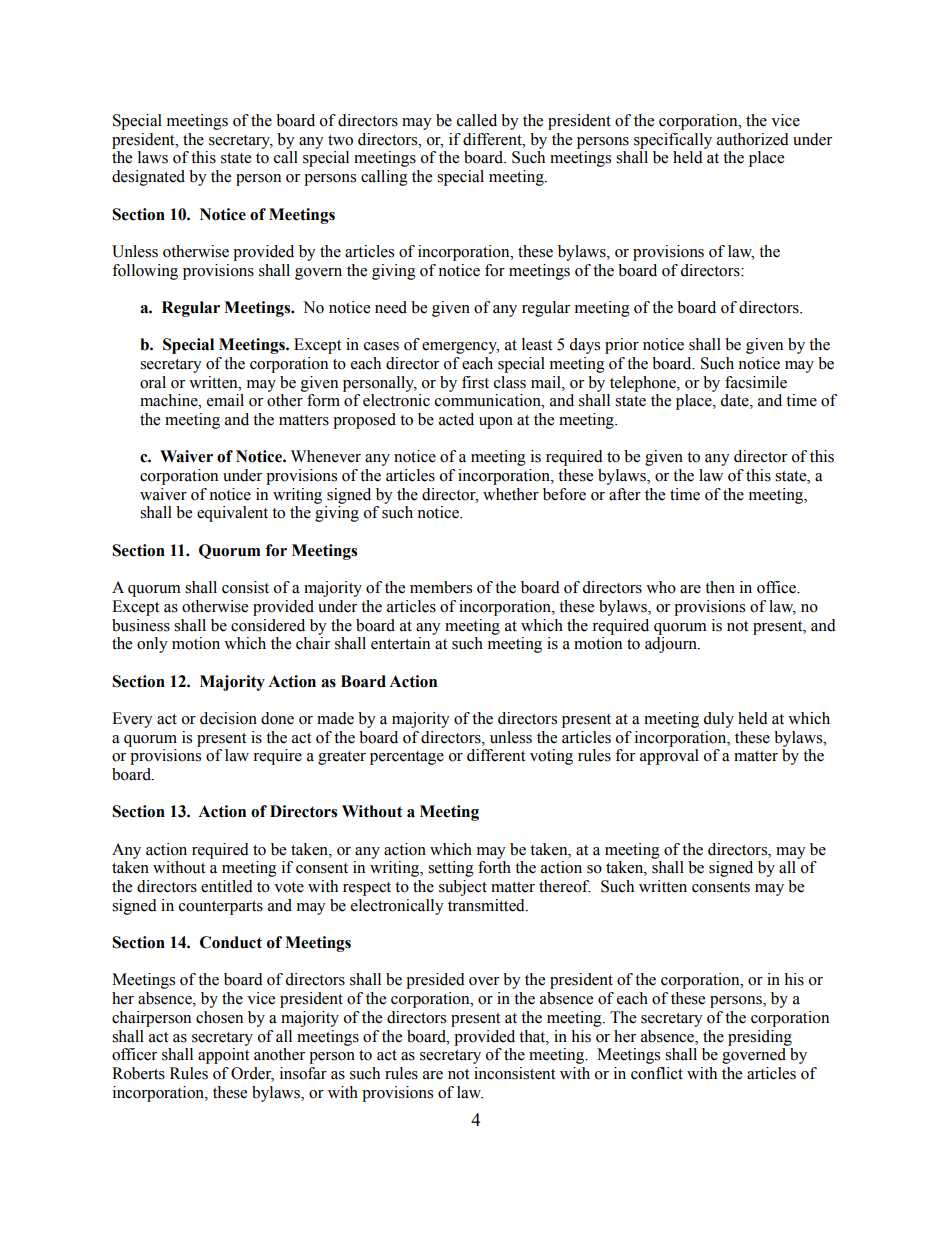  Describe the element at coordinates (340, 140) in the document. I see `two` at that location.
